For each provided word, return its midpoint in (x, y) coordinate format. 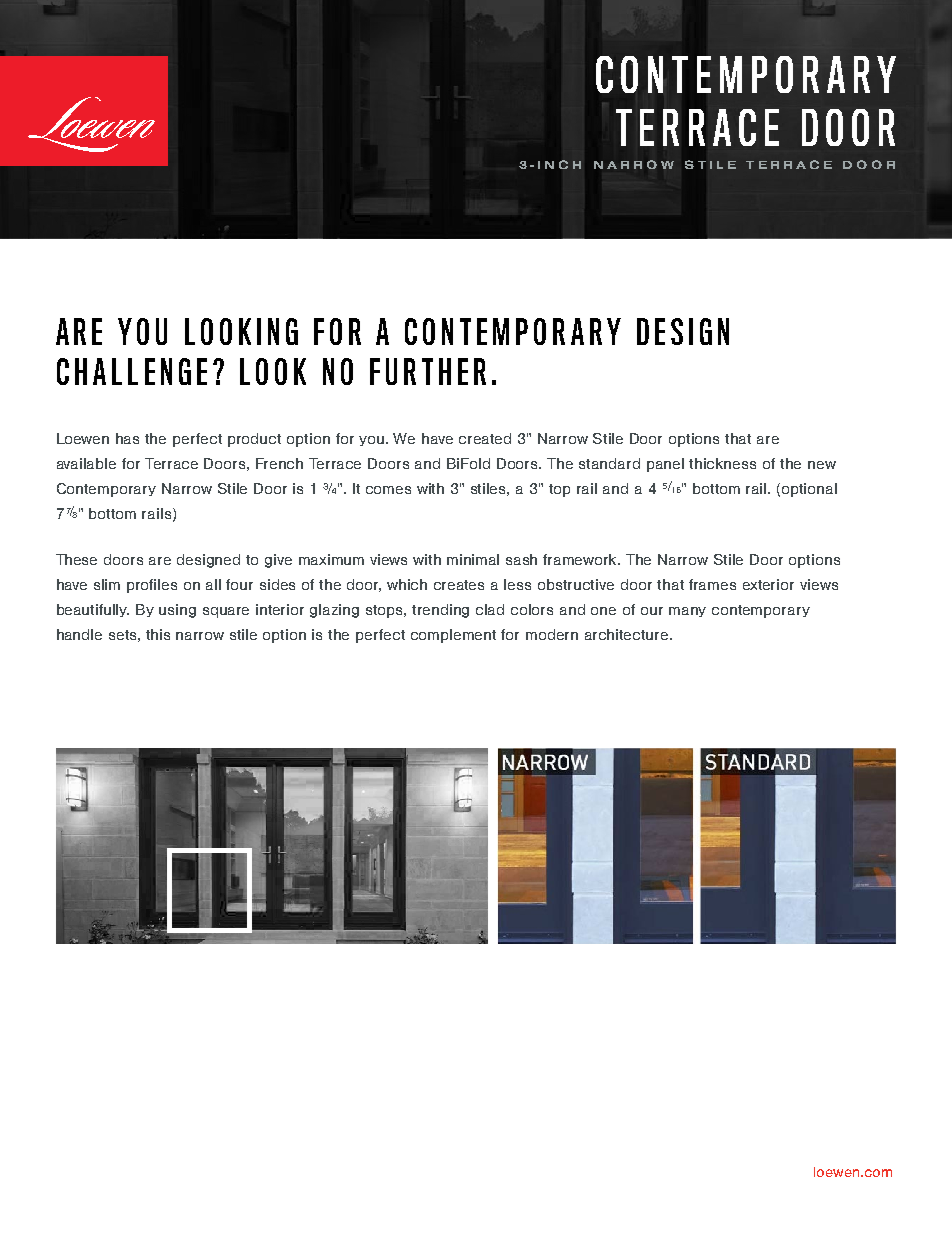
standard (609, 463)
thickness (722, 463)
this (158, 634)
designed (208, 561)
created (485, 438)
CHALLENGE (132, 371)
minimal (473, 559)
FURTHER (428, 371)
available (86, 463)
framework (581, 559)
